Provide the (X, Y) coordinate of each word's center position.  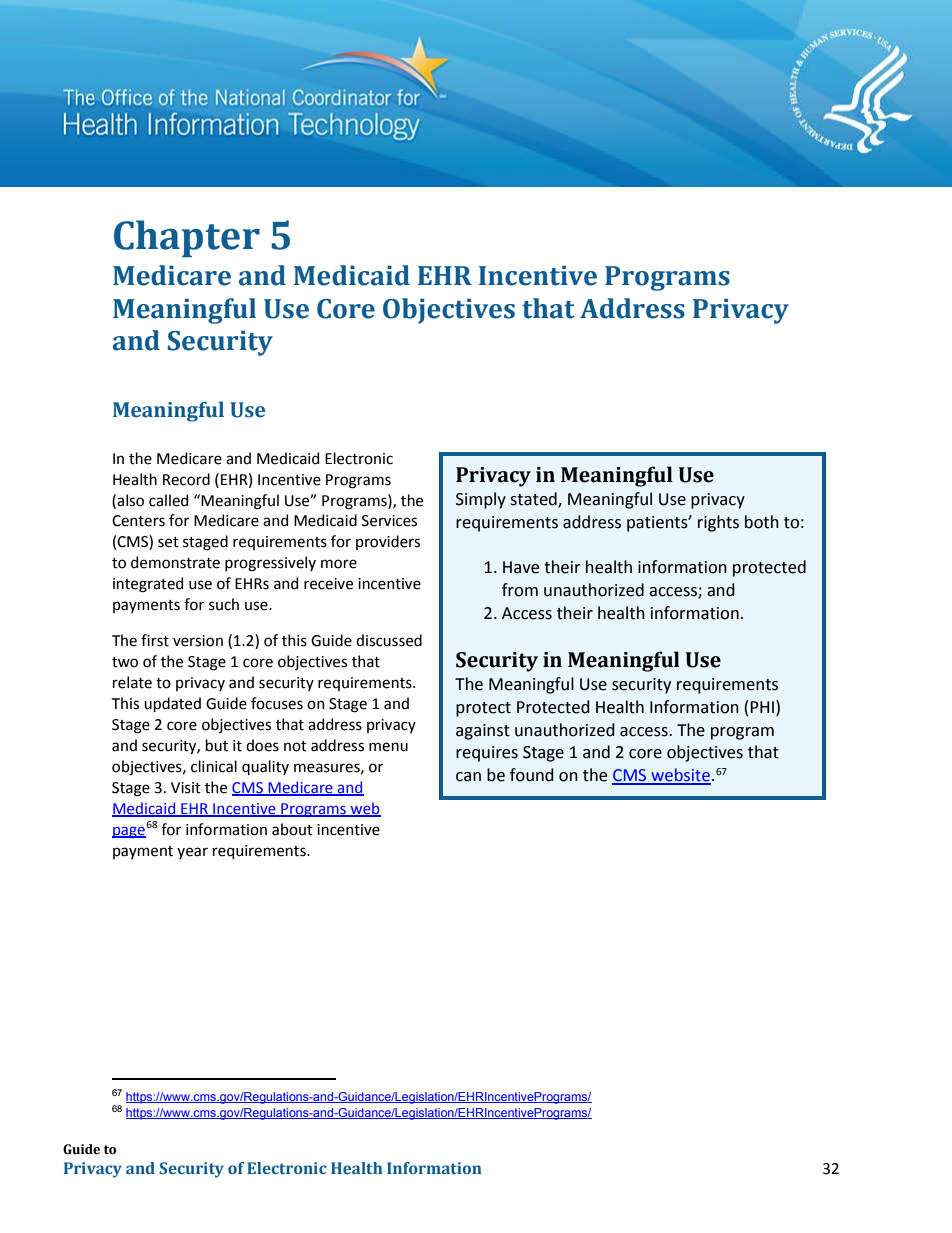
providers (388, 542)
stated (534, 499)
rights (718, 523)
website (680, 776)
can (468, 777)
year (192, 853)
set (168, 542)
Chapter (187, 238)
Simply (481, 500)
